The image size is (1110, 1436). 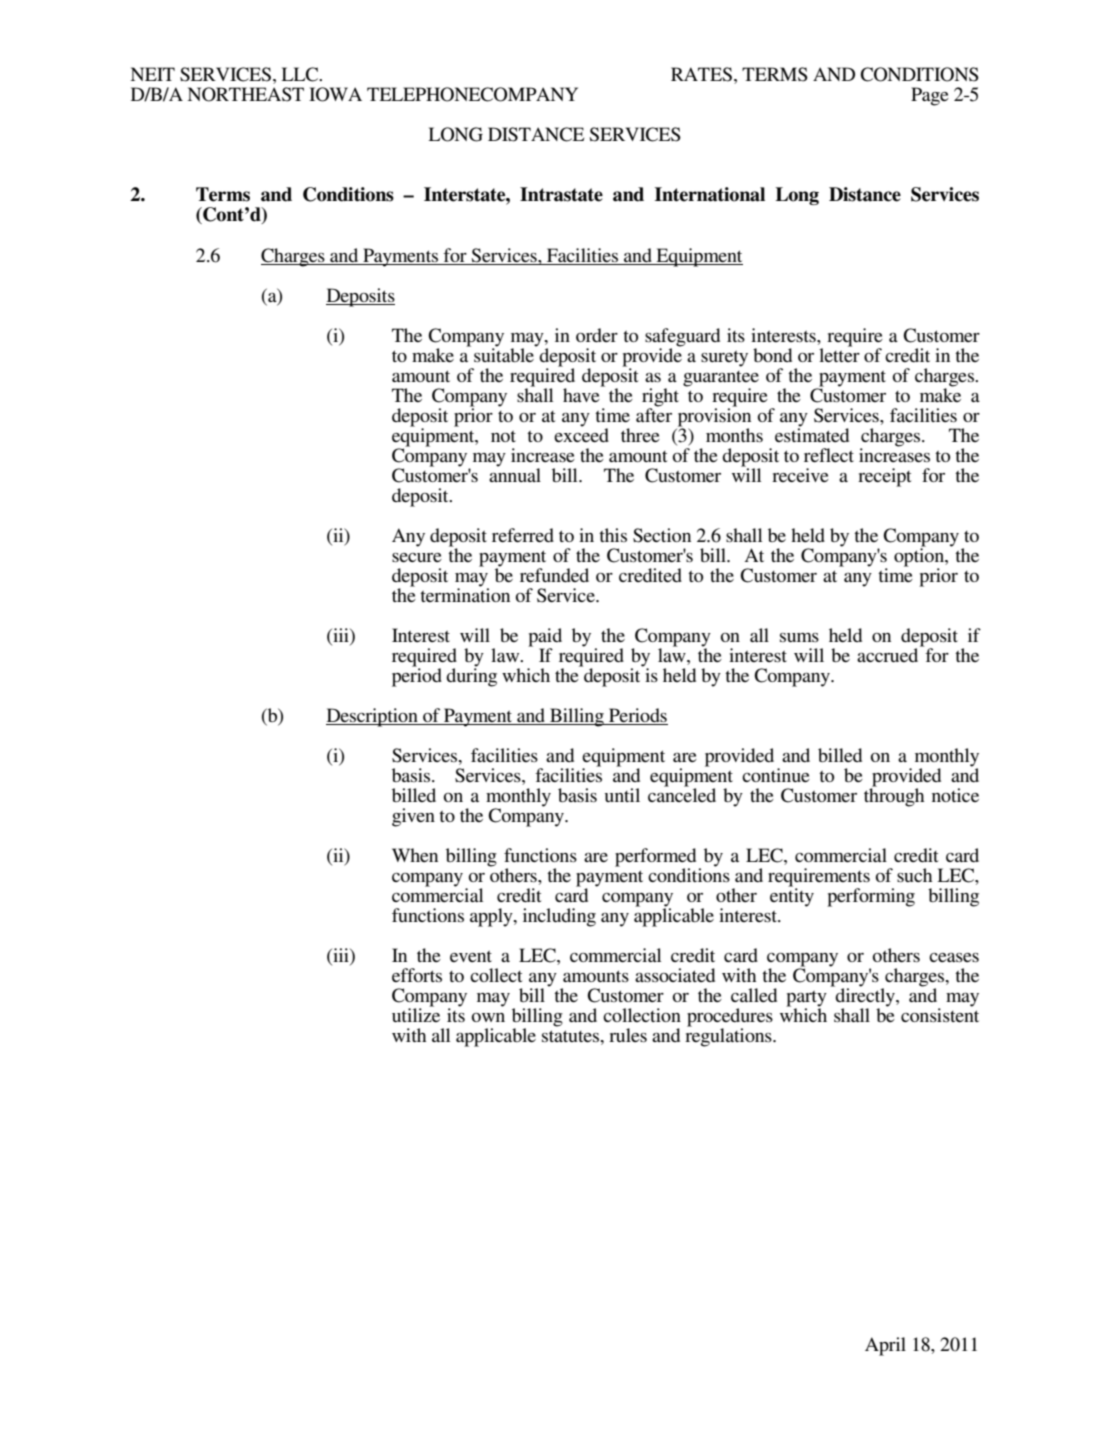 I want to click on April, so click(x=885, y=1346).
